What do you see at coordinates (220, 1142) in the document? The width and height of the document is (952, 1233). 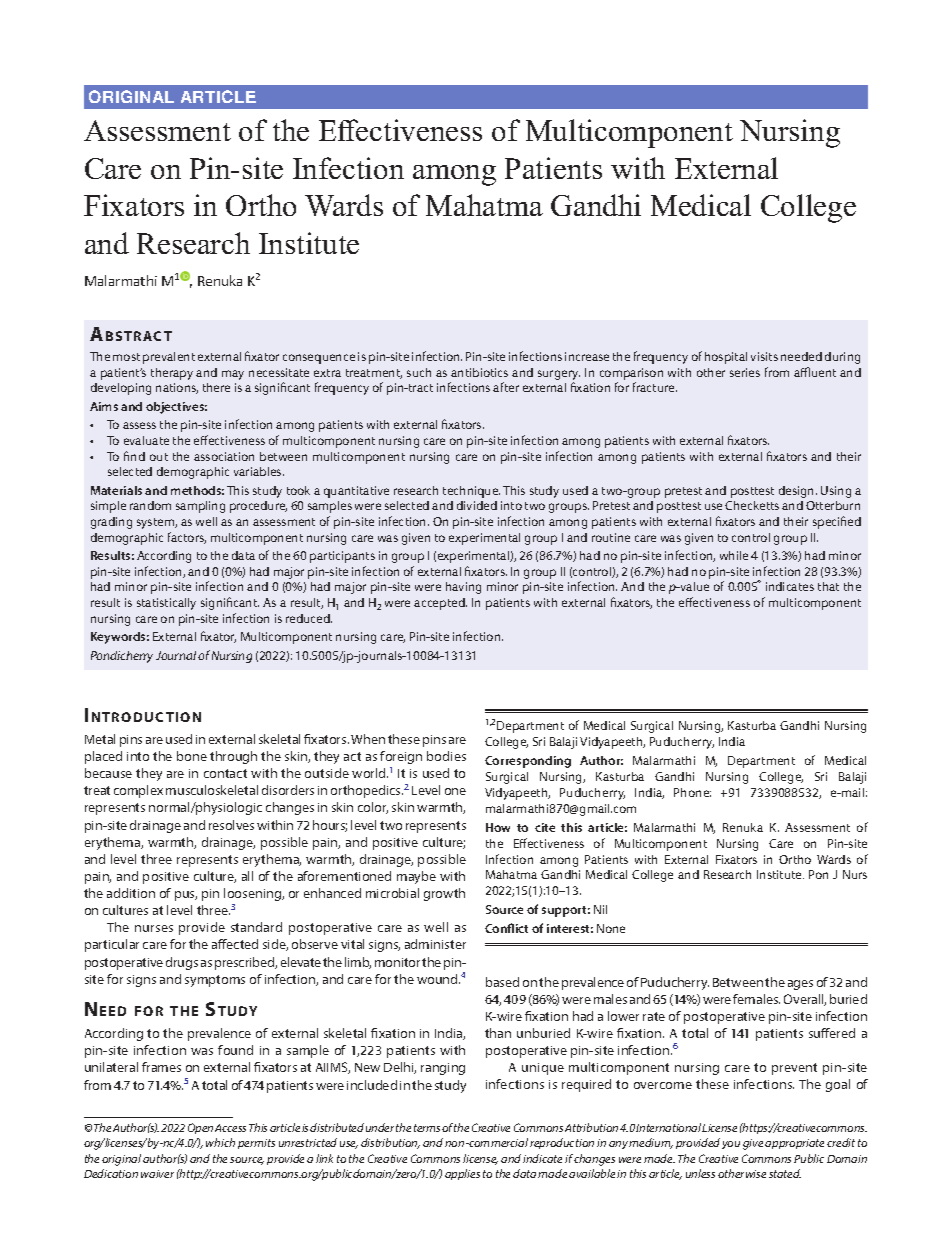 I see `which` at bounding box center [220, 1142].
